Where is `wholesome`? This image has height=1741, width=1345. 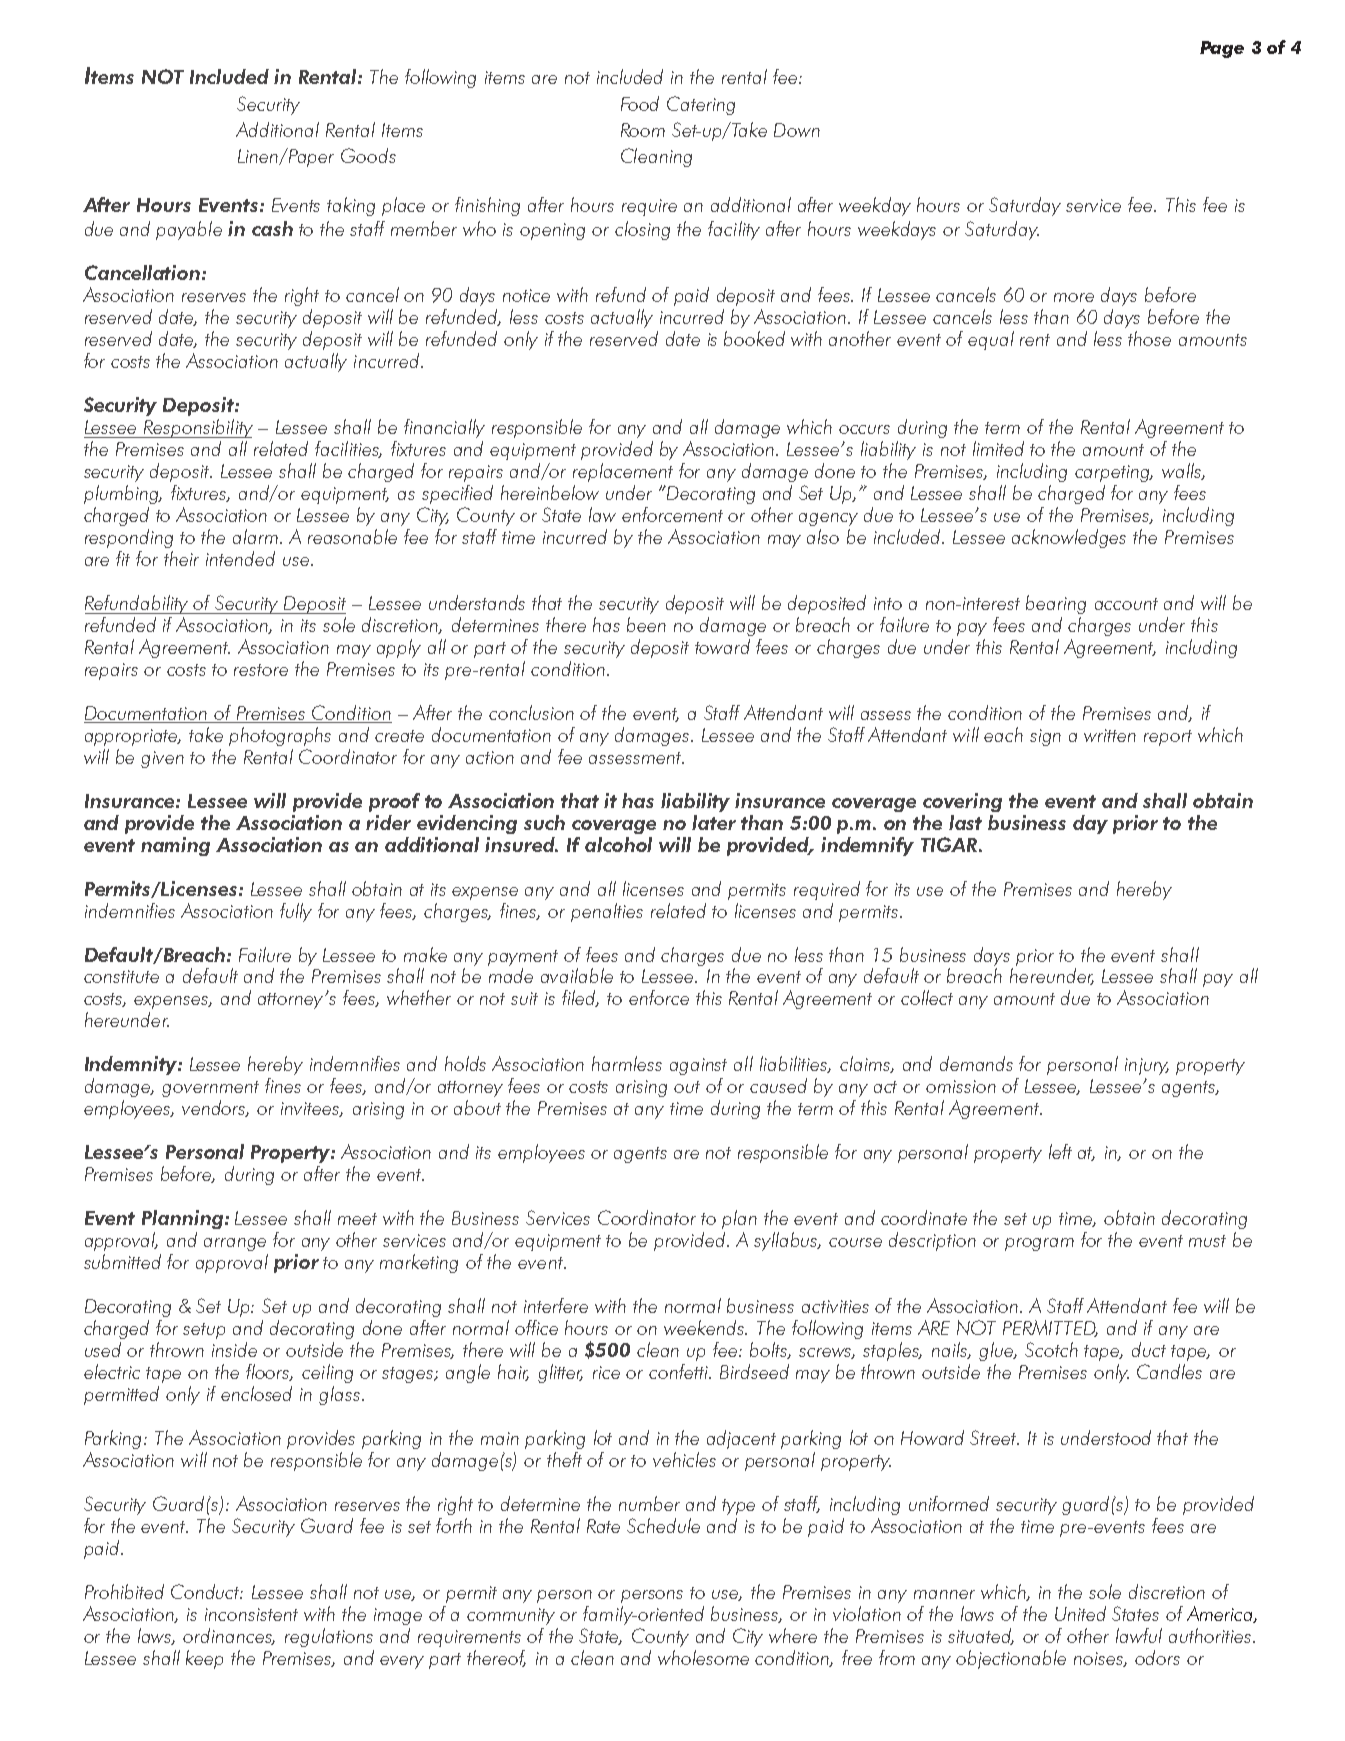 wholesome is located at coordinates (703, 1657).
